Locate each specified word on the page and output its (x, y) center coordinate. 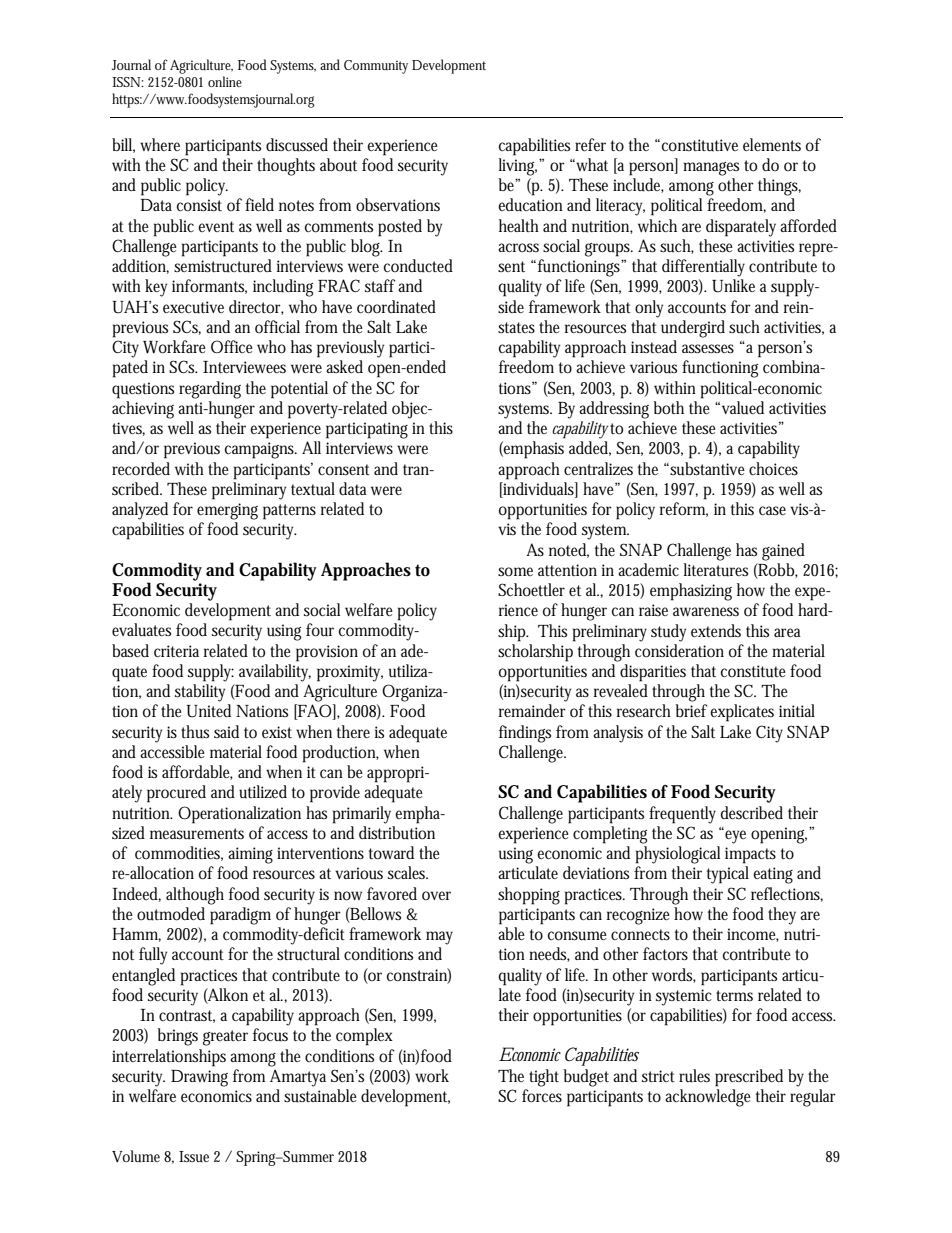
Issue (194, 1157)
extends (716, 630)
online (225, 81)
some (515, 572)
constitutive (700, 145)
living (518, 167)
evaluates (141, 630)
